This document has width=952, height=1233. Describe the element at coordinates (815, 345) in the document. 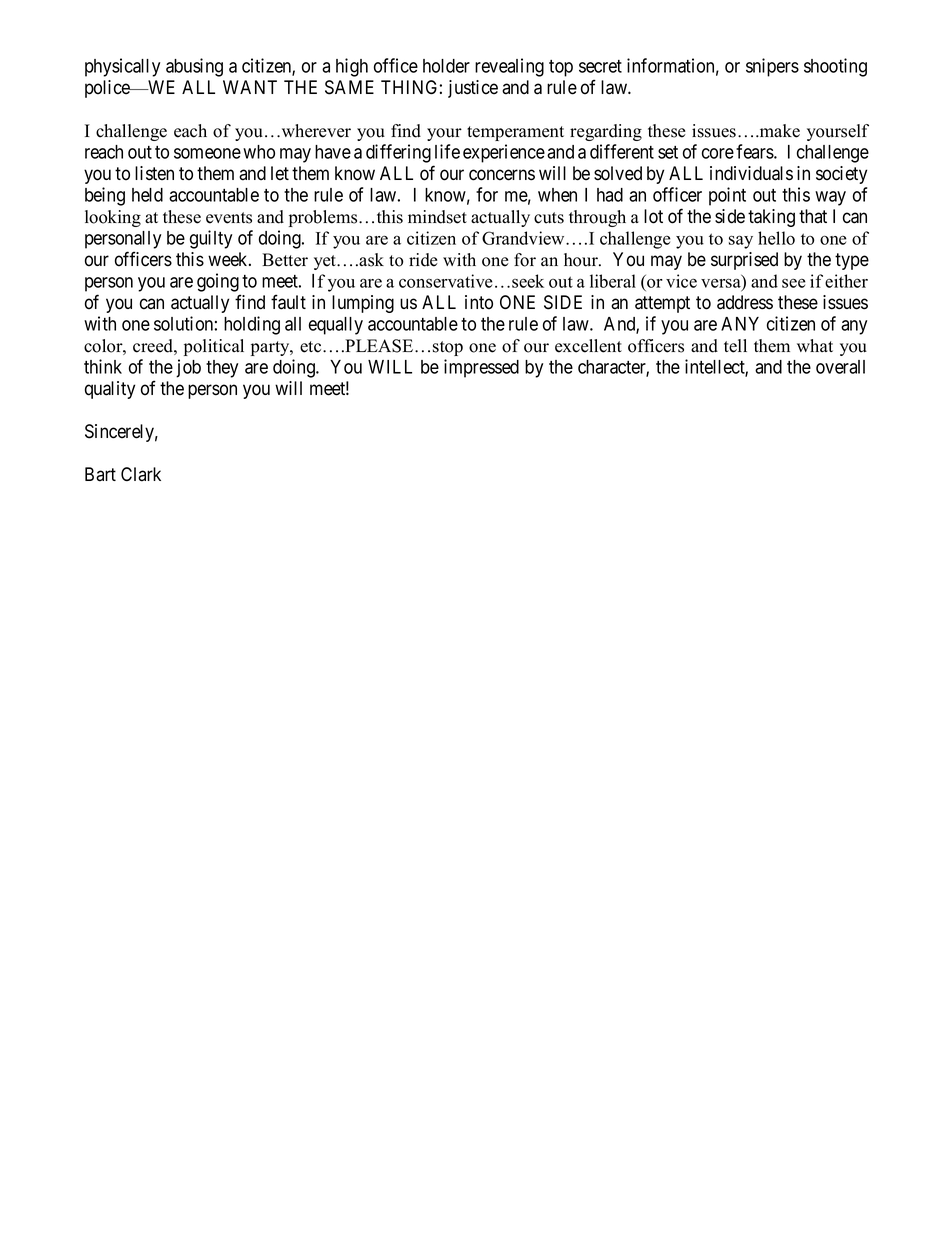

I see `what` at that location.
